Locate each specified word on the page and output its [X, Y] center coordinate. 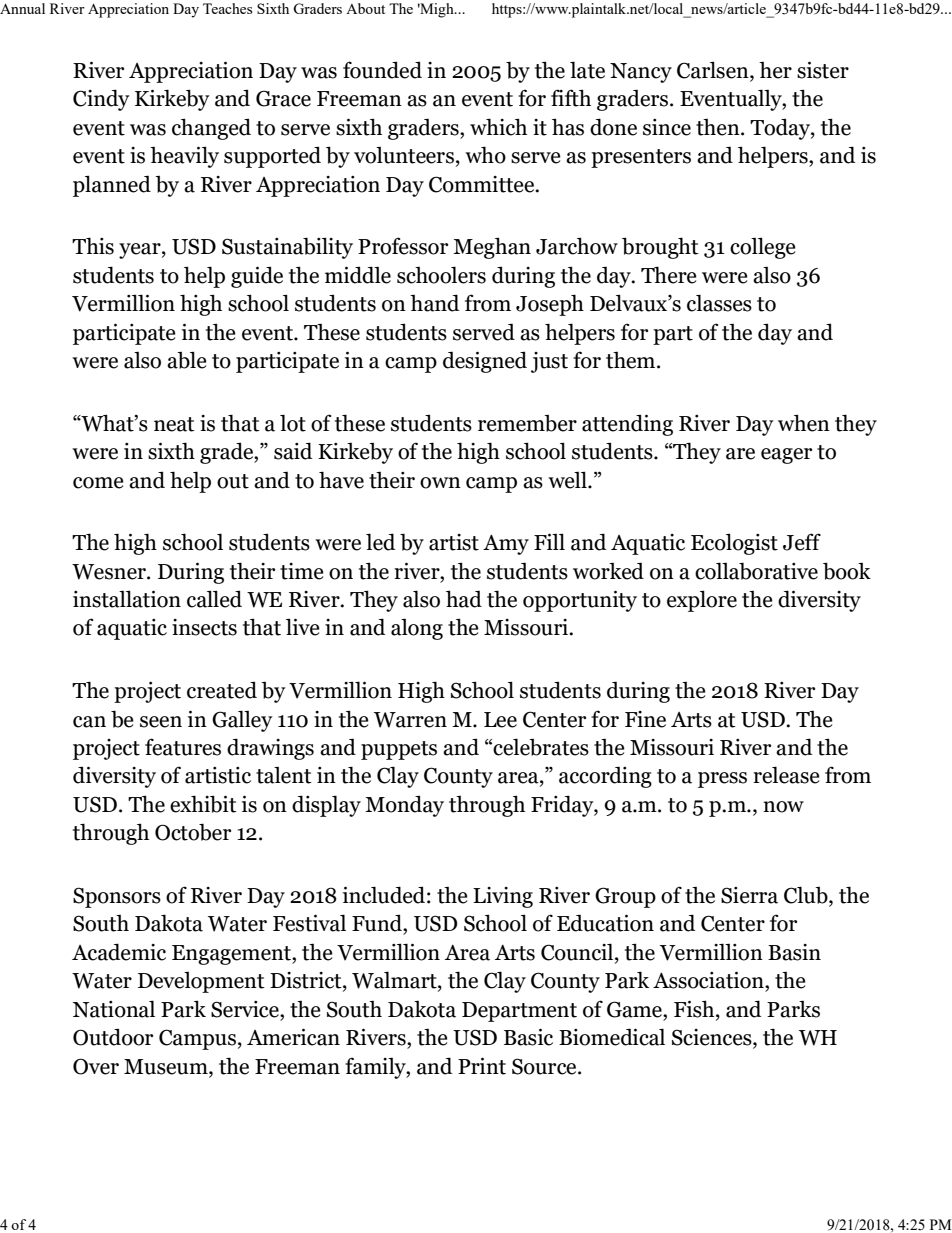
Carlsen [714, 71]
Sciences [713, 1038]
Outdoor [113, 1037]
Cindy [101, 100]
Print [482, 1066]
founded [382, 70]
